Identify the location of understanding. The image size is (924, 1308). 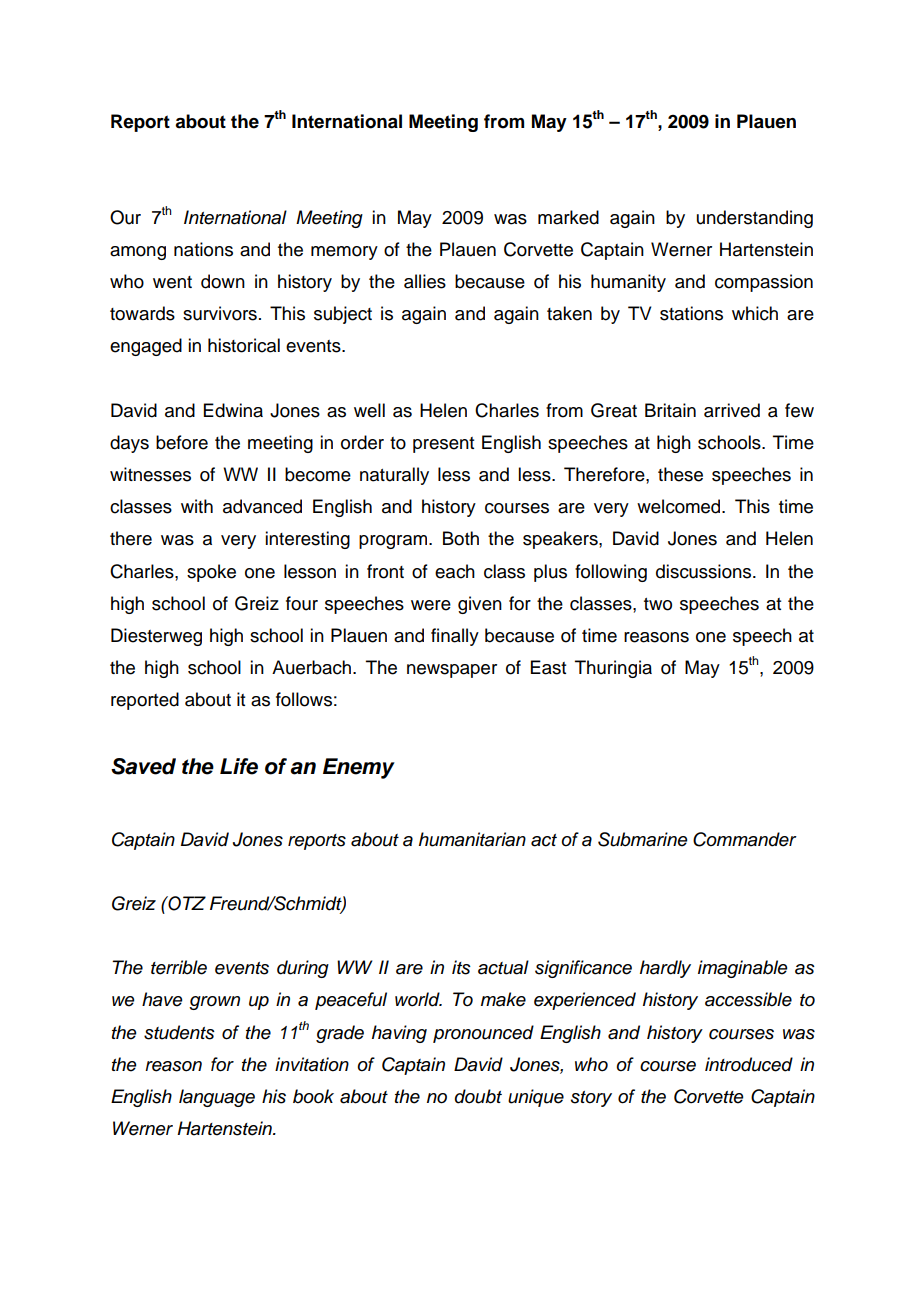
(755, 219).
